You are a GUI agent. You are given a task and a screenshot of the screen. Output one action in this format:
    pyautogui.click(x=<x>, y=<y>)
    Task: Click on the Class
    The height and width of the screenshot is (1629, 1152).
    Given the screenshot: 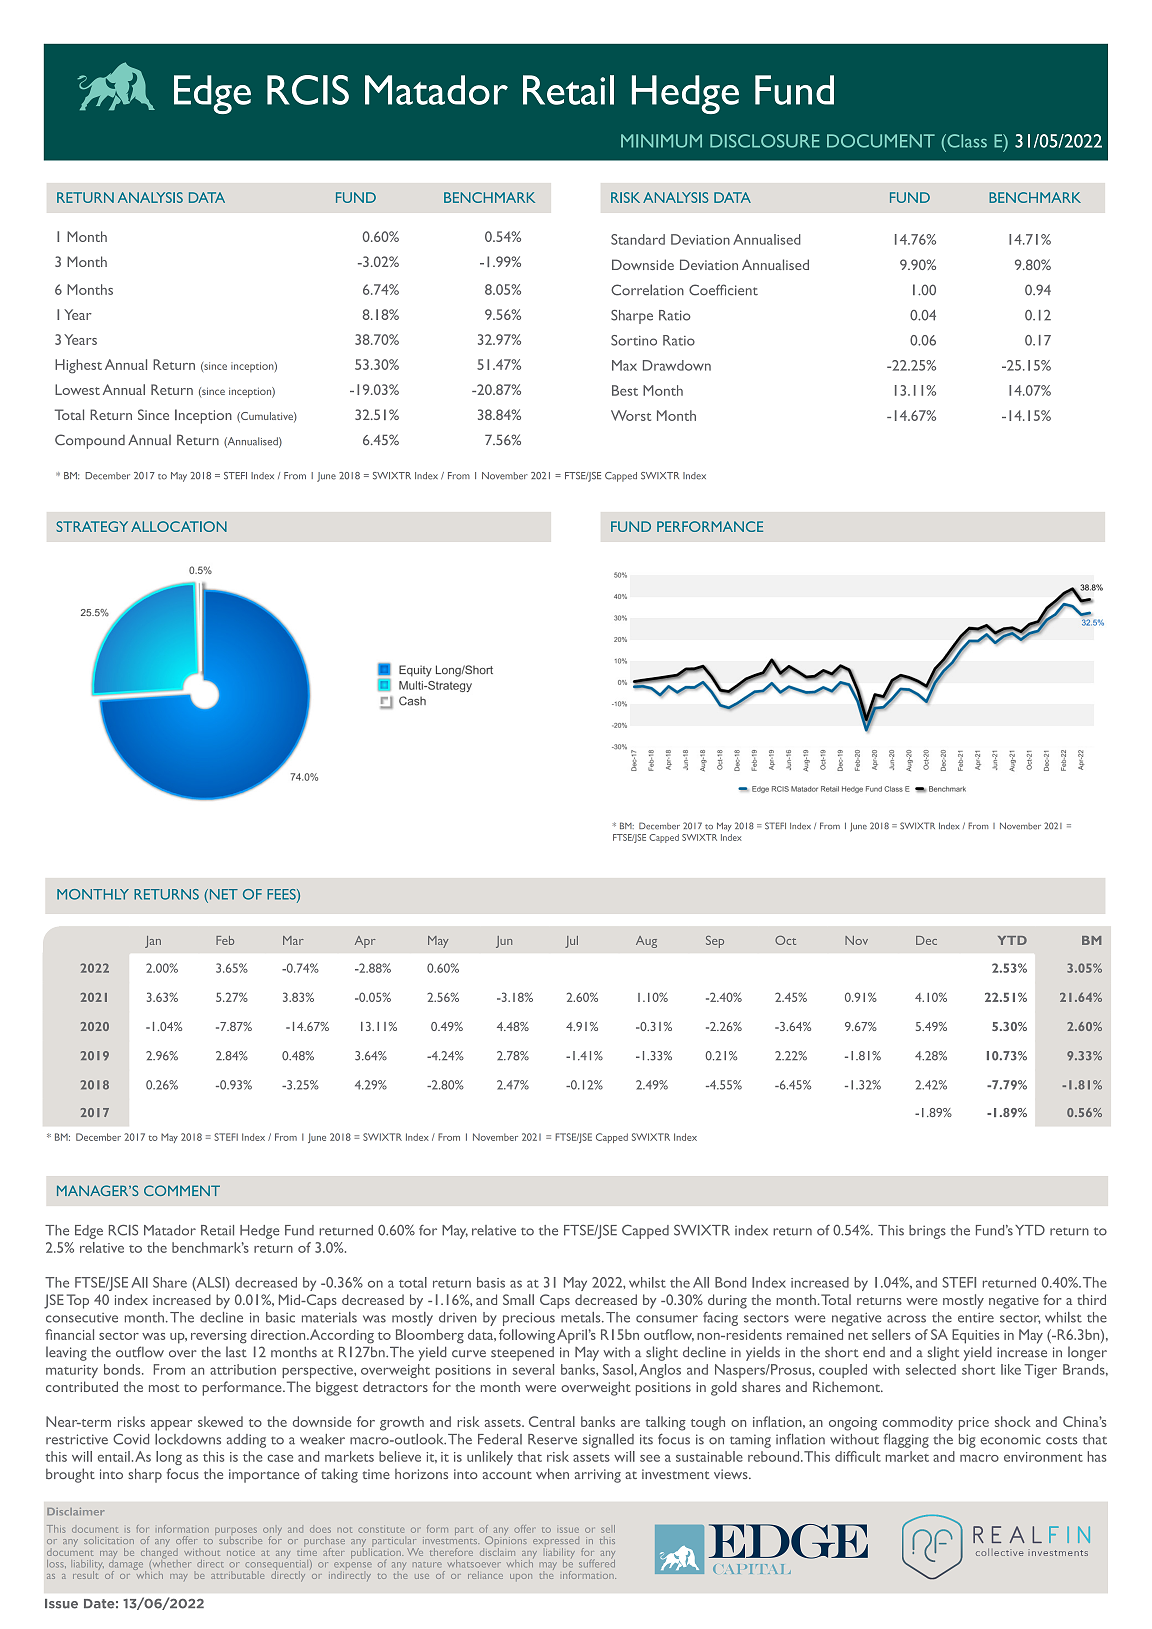 What is the action you would take?
    pyautogui.click(x=966, y=141)
